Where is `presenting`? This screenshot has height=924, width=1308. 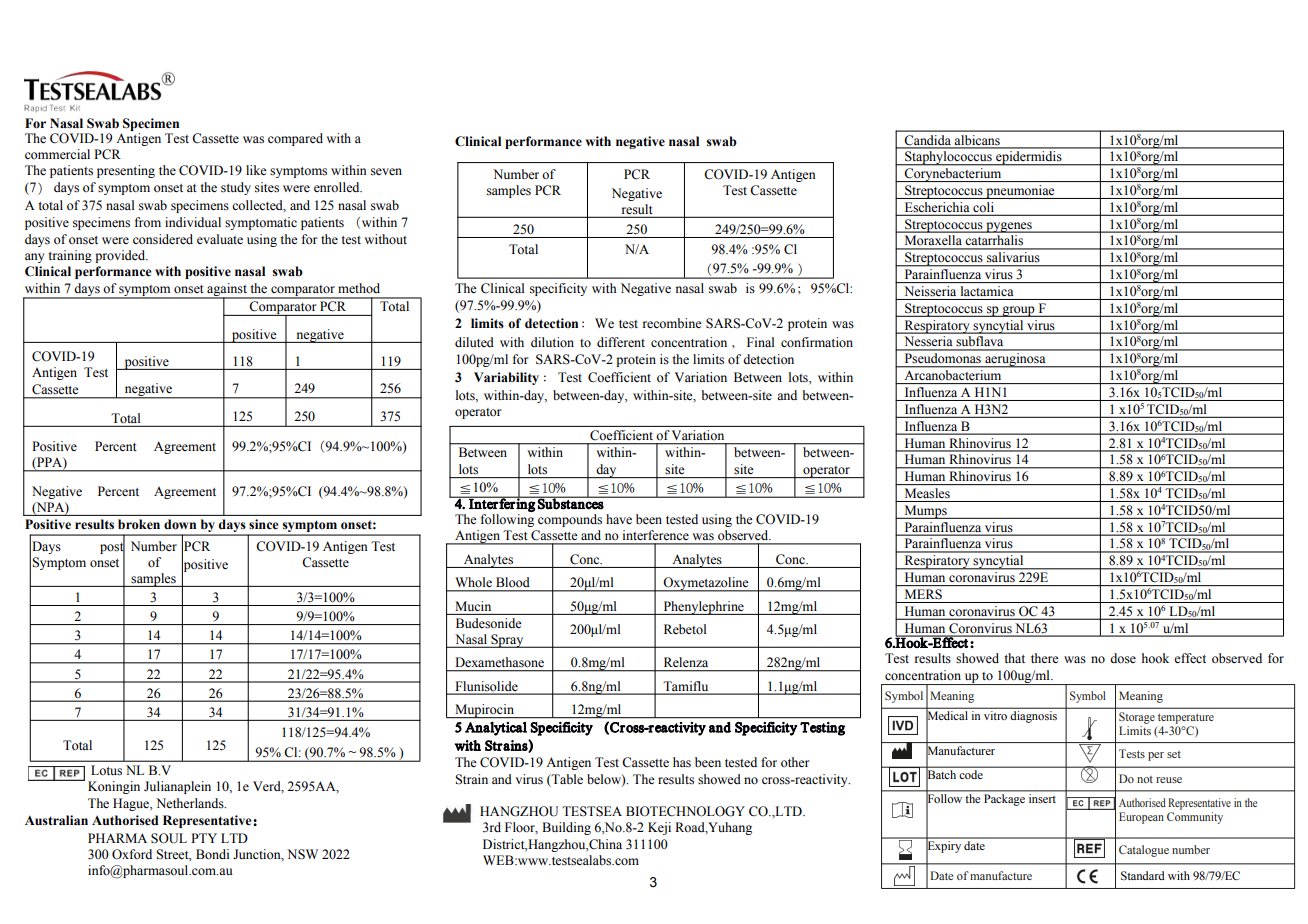
presenting is located at coordinates (126, 171).
